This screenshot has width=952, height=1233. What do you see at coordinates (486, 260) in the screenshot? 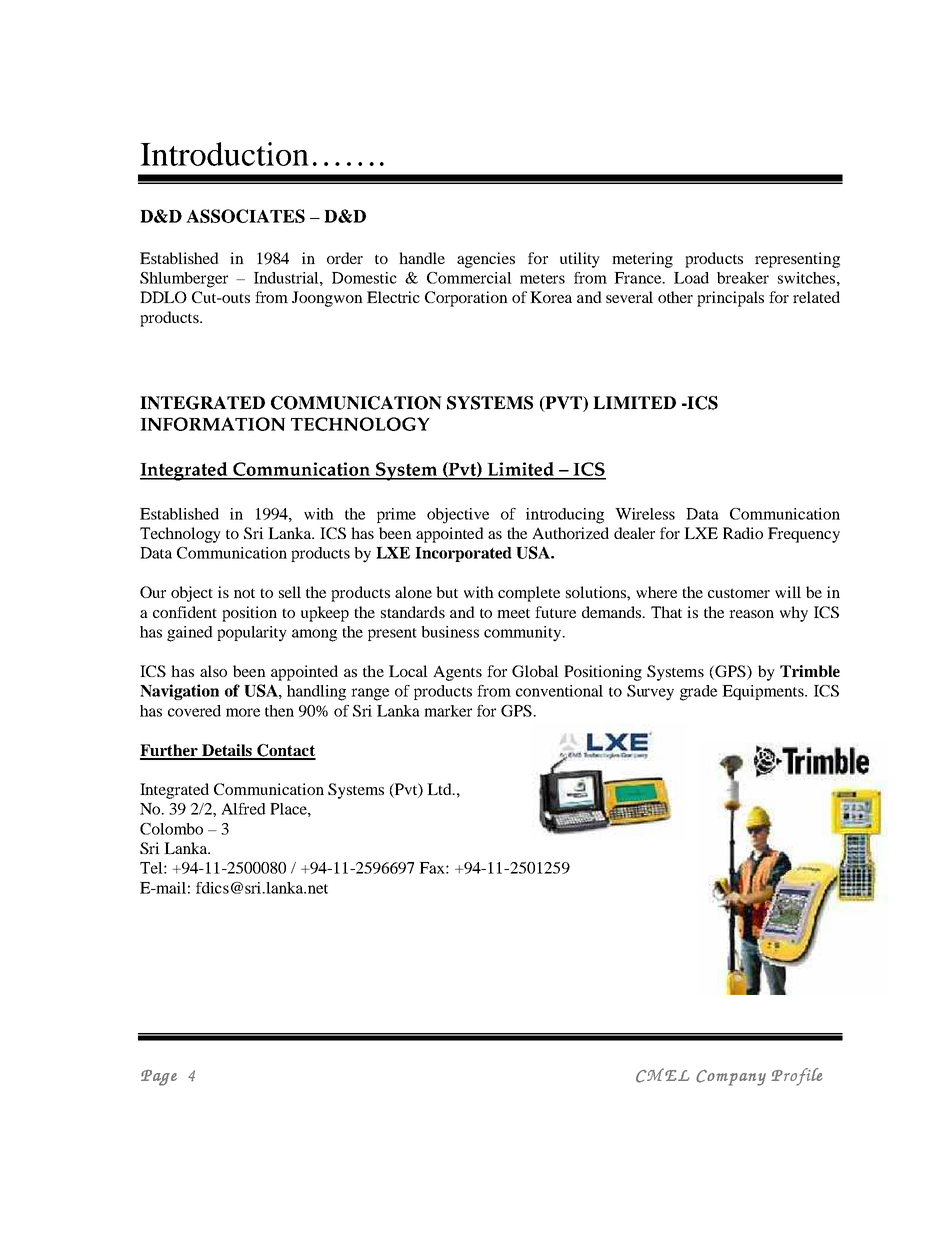
I see `agencies` at bounding box center [486, 260].
